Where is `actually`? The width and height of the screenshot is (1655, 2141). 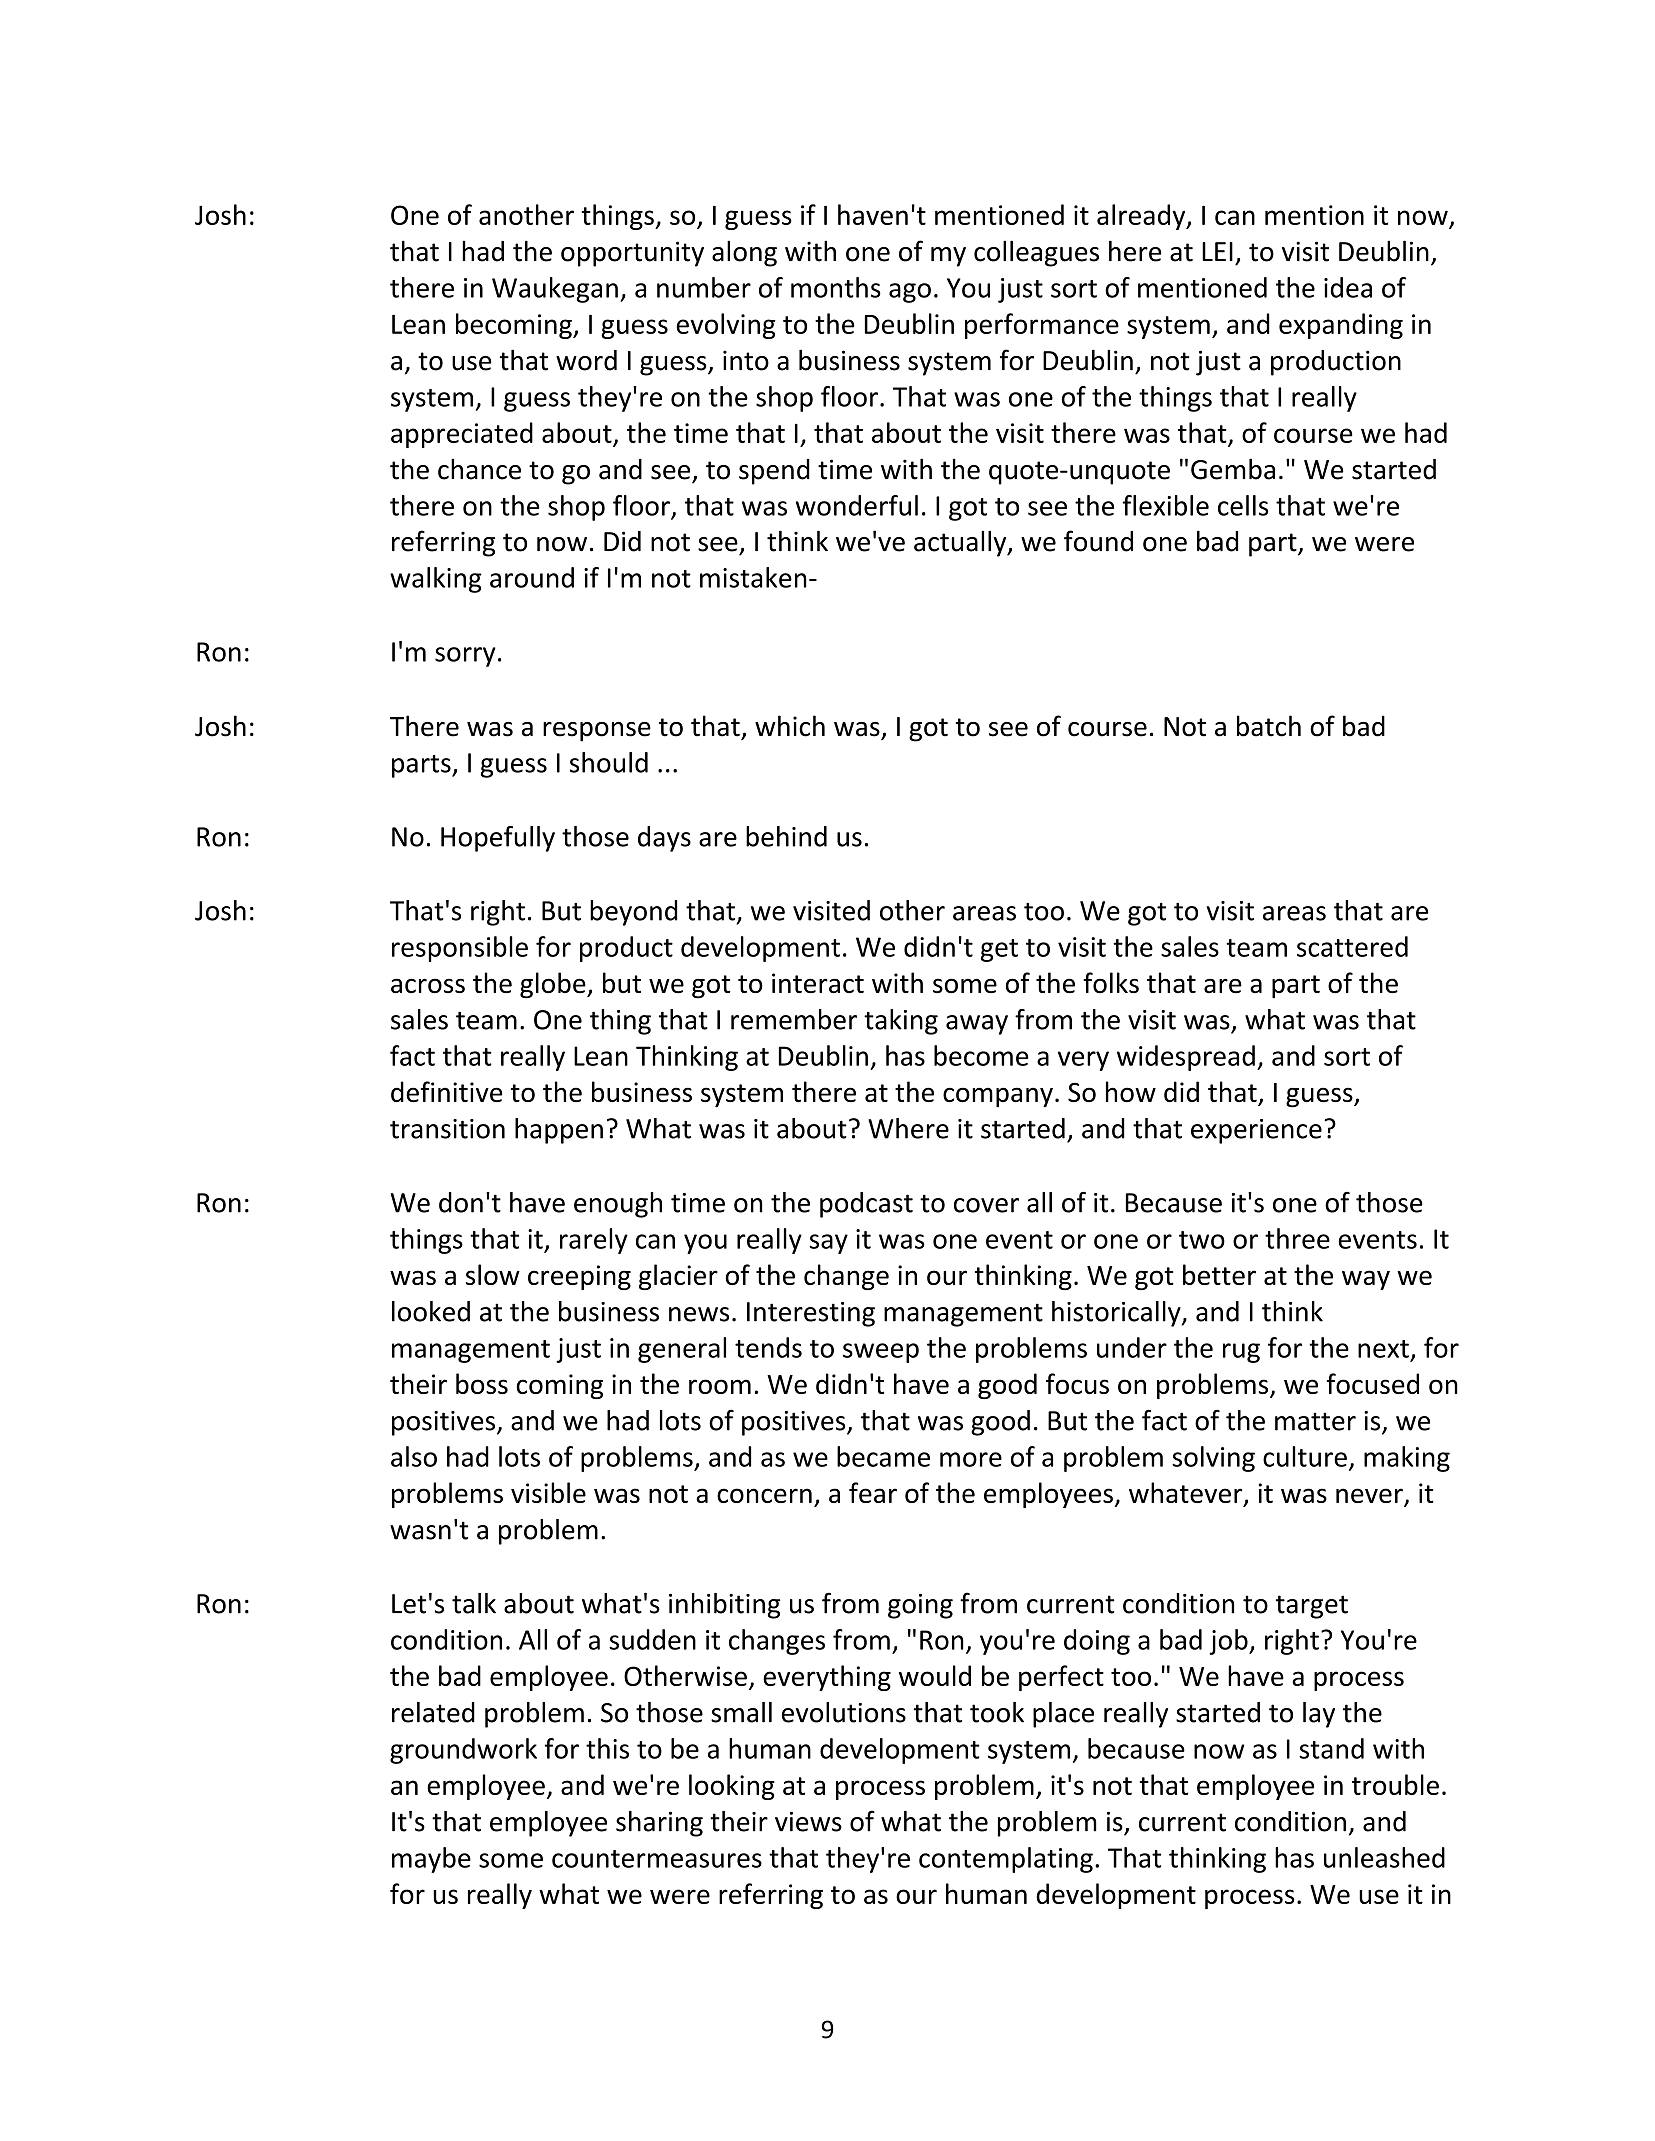 actually is located at coordinates (961, 543).
